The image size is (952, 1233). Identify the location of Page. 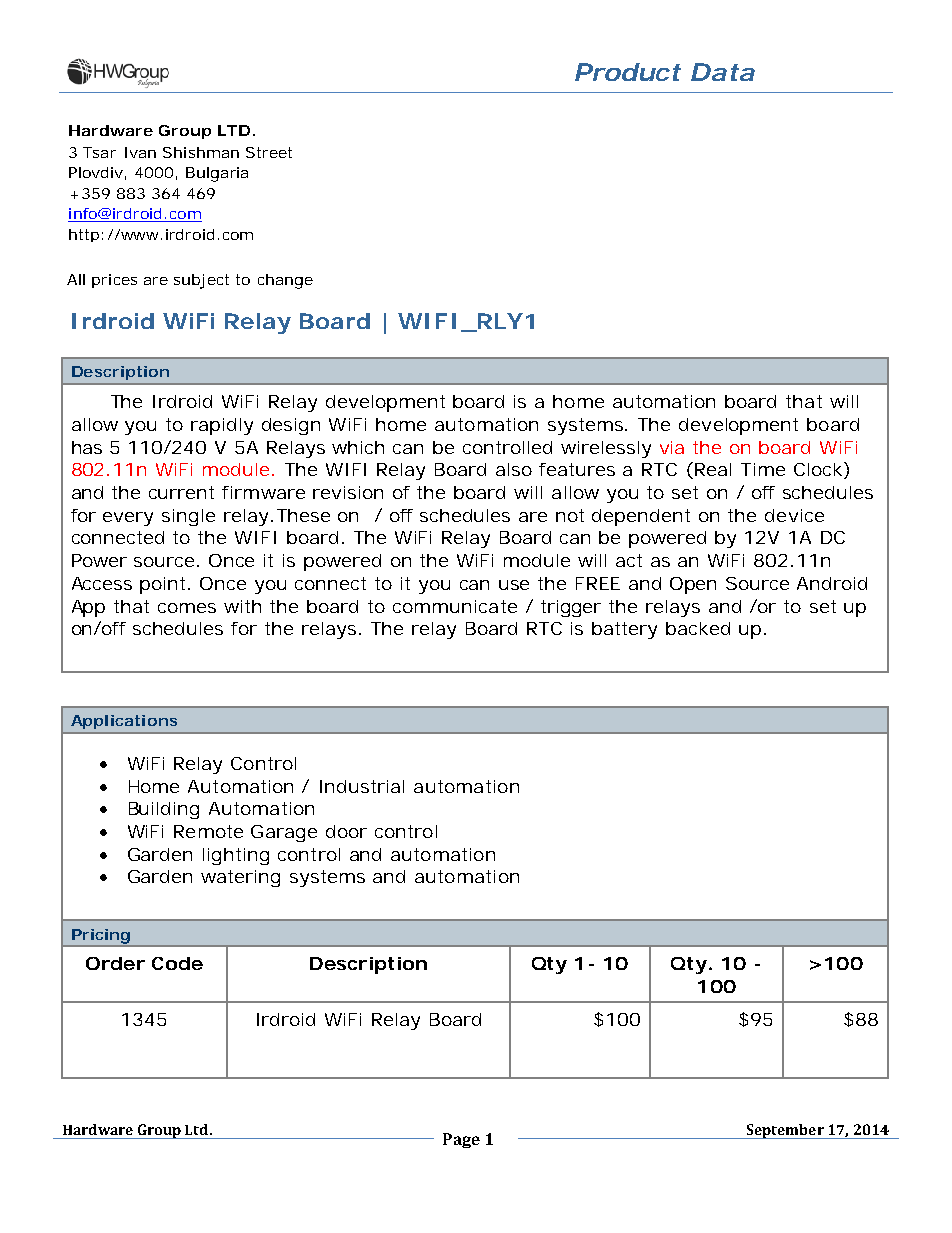
(461, 1140).
